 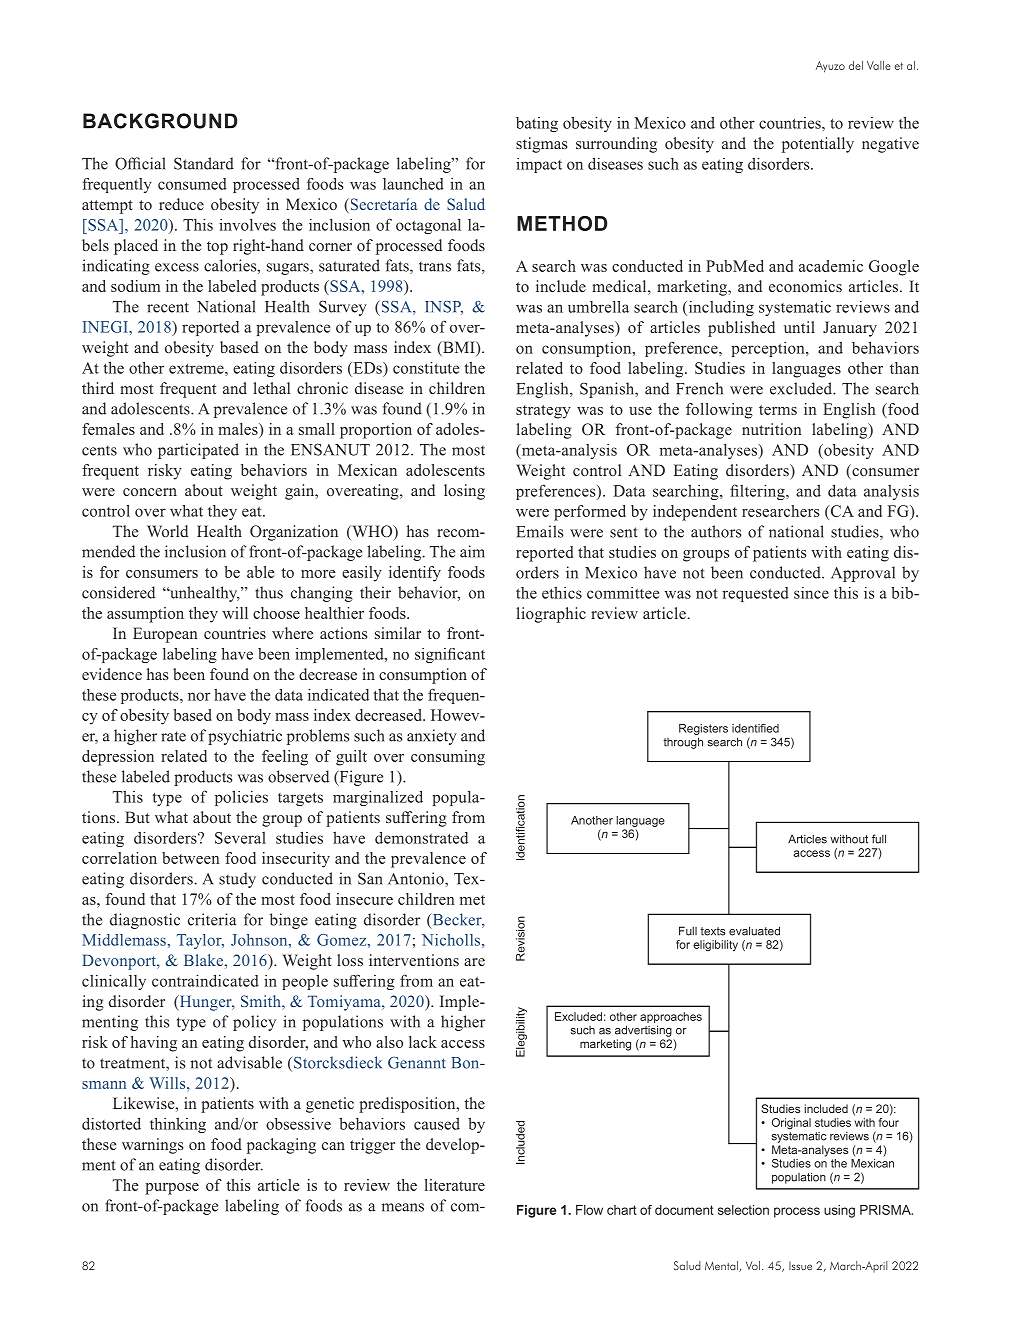 What do you see at coordinates (160, 121) in the document?
I see `BACKGROUND` at bounding box center [160, 121].
